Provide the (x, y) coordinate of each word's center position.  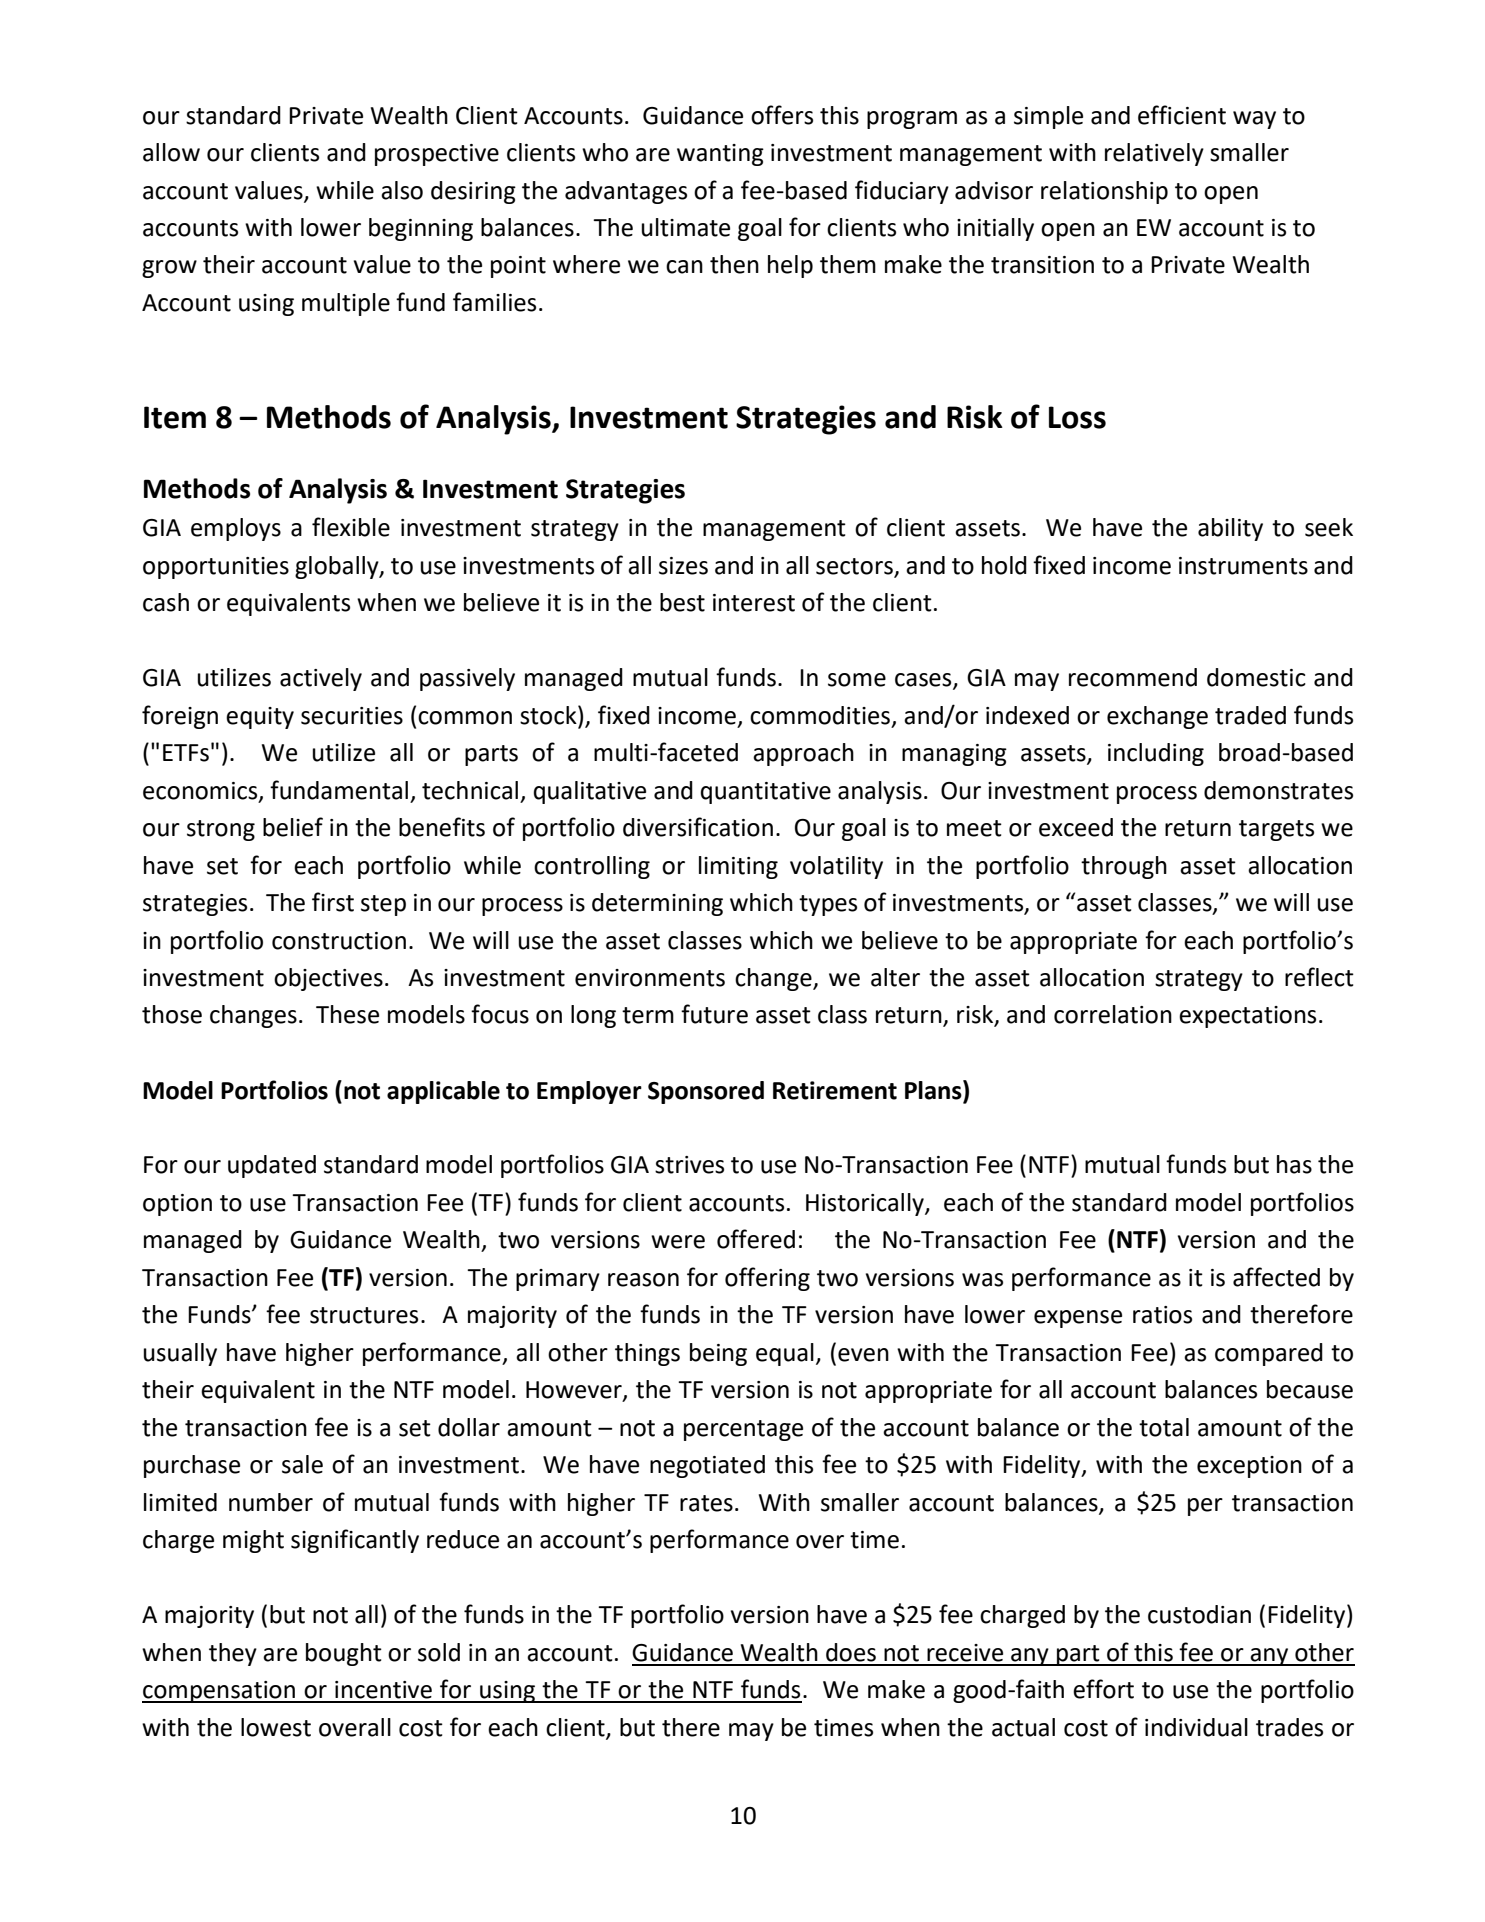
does (851, 1652)
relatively (1154, 154)
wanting (720, 155)
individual (1196, 1727)
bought (344, 1654)
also (402, 190)
